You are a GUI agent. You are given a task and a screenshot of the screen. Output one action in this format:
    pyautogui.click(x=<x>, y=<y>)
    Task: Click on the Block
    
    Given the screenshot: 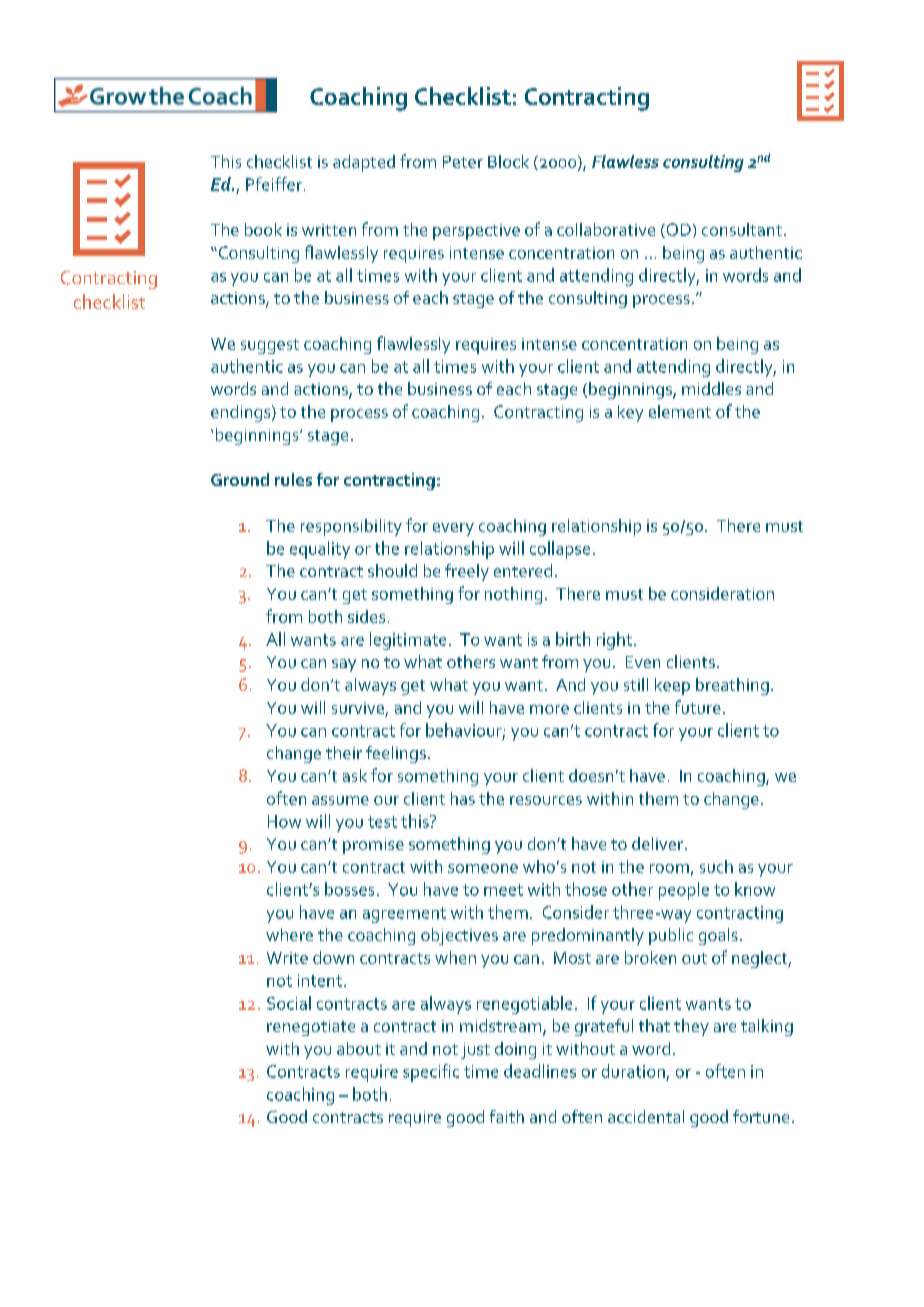 What is the action you would take?
    pyautogui.click(x=508, y=161)
